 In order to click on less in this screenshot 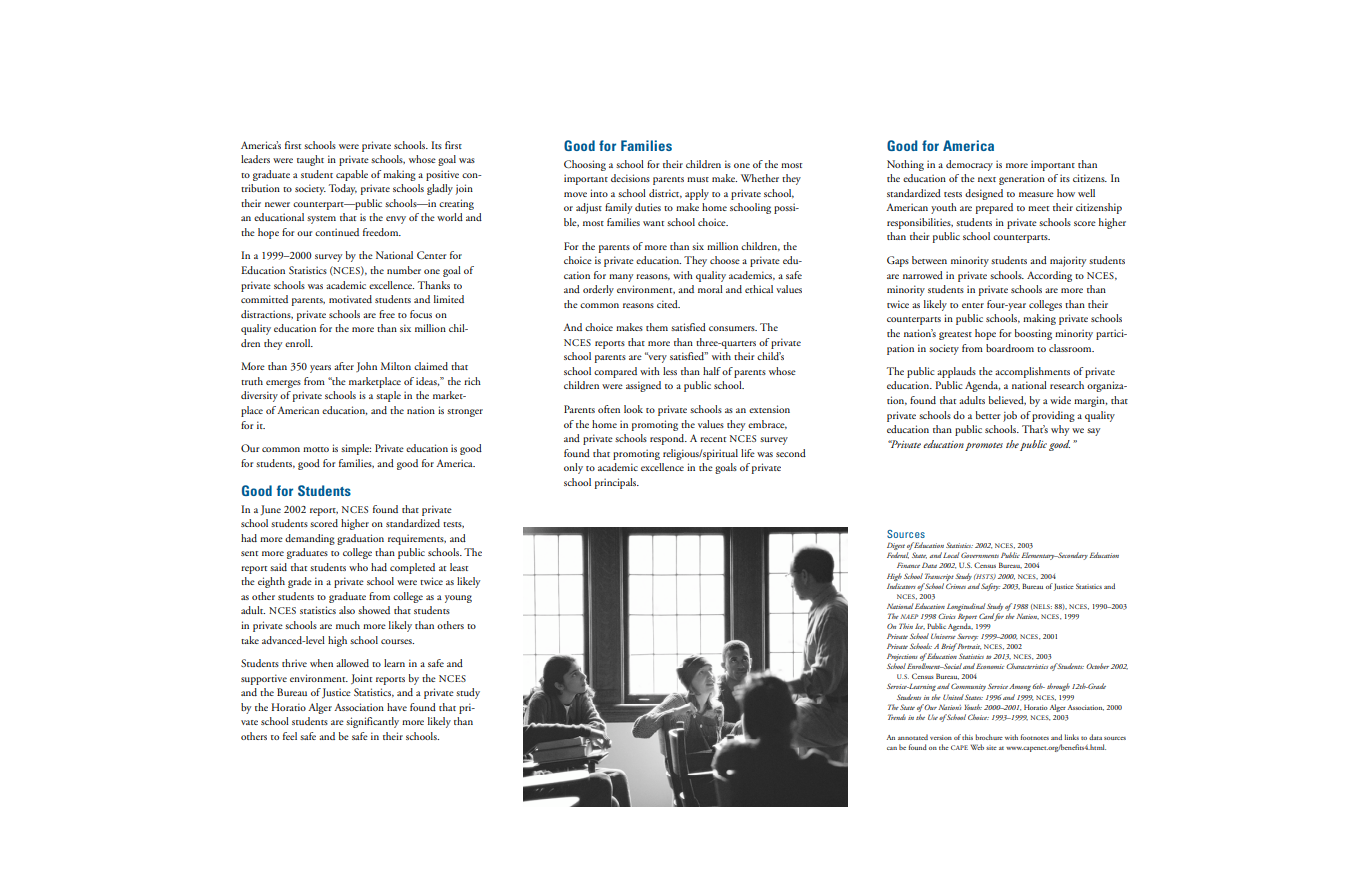, I will do `click(670, 371)`.
